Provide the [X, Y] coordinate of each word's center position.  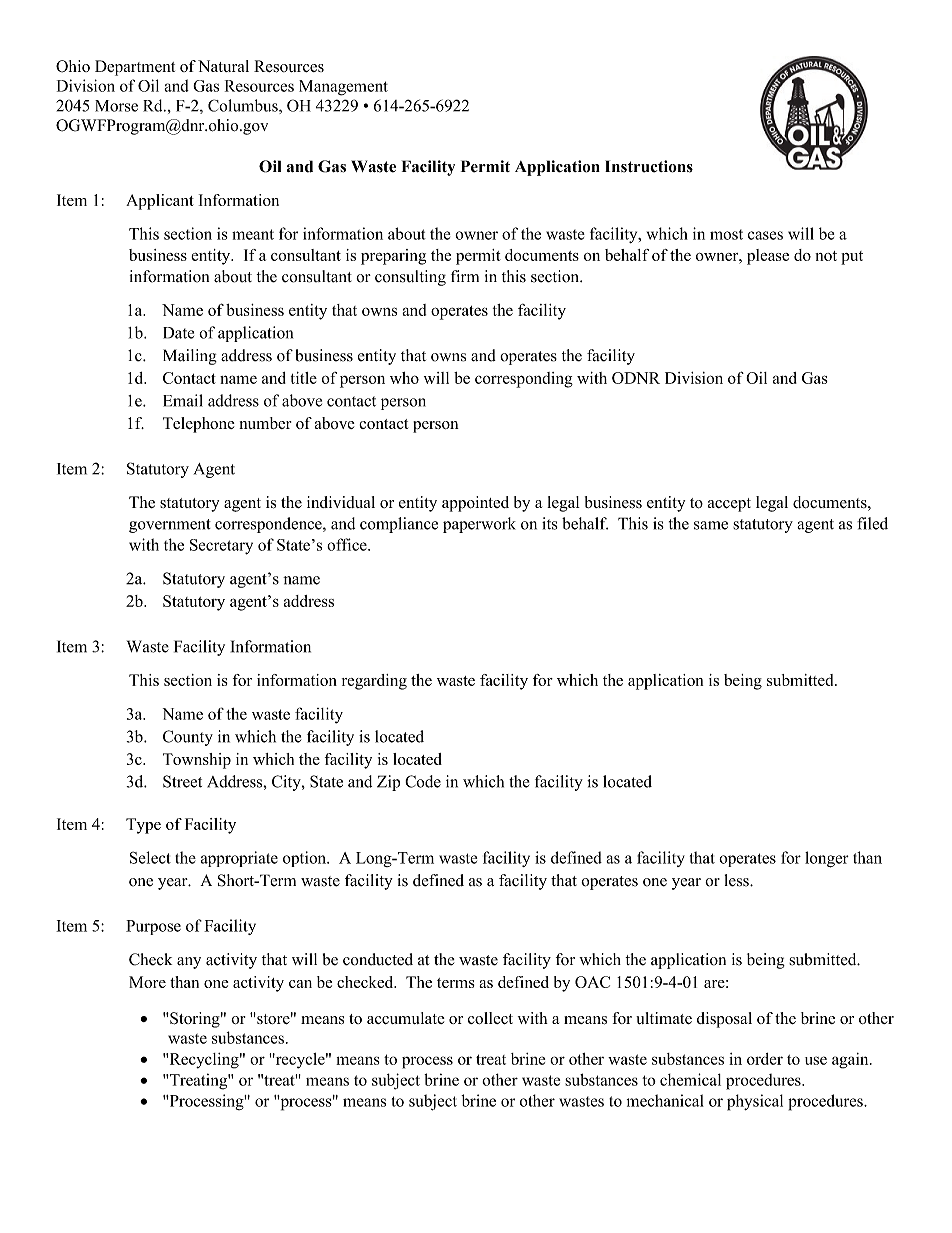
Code [423, 781]
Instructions [649, 166]
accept [729, 505]
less [738, 880]
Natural [223, 66]
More [147, 982]
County [188, 738]
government [170, 526]
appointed [475, 504]
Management [343, 88]
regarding [374, 682]
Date [178, 333]
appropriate [239, 859]
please [768, 257]
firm [465, 276]
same [711, 525]
